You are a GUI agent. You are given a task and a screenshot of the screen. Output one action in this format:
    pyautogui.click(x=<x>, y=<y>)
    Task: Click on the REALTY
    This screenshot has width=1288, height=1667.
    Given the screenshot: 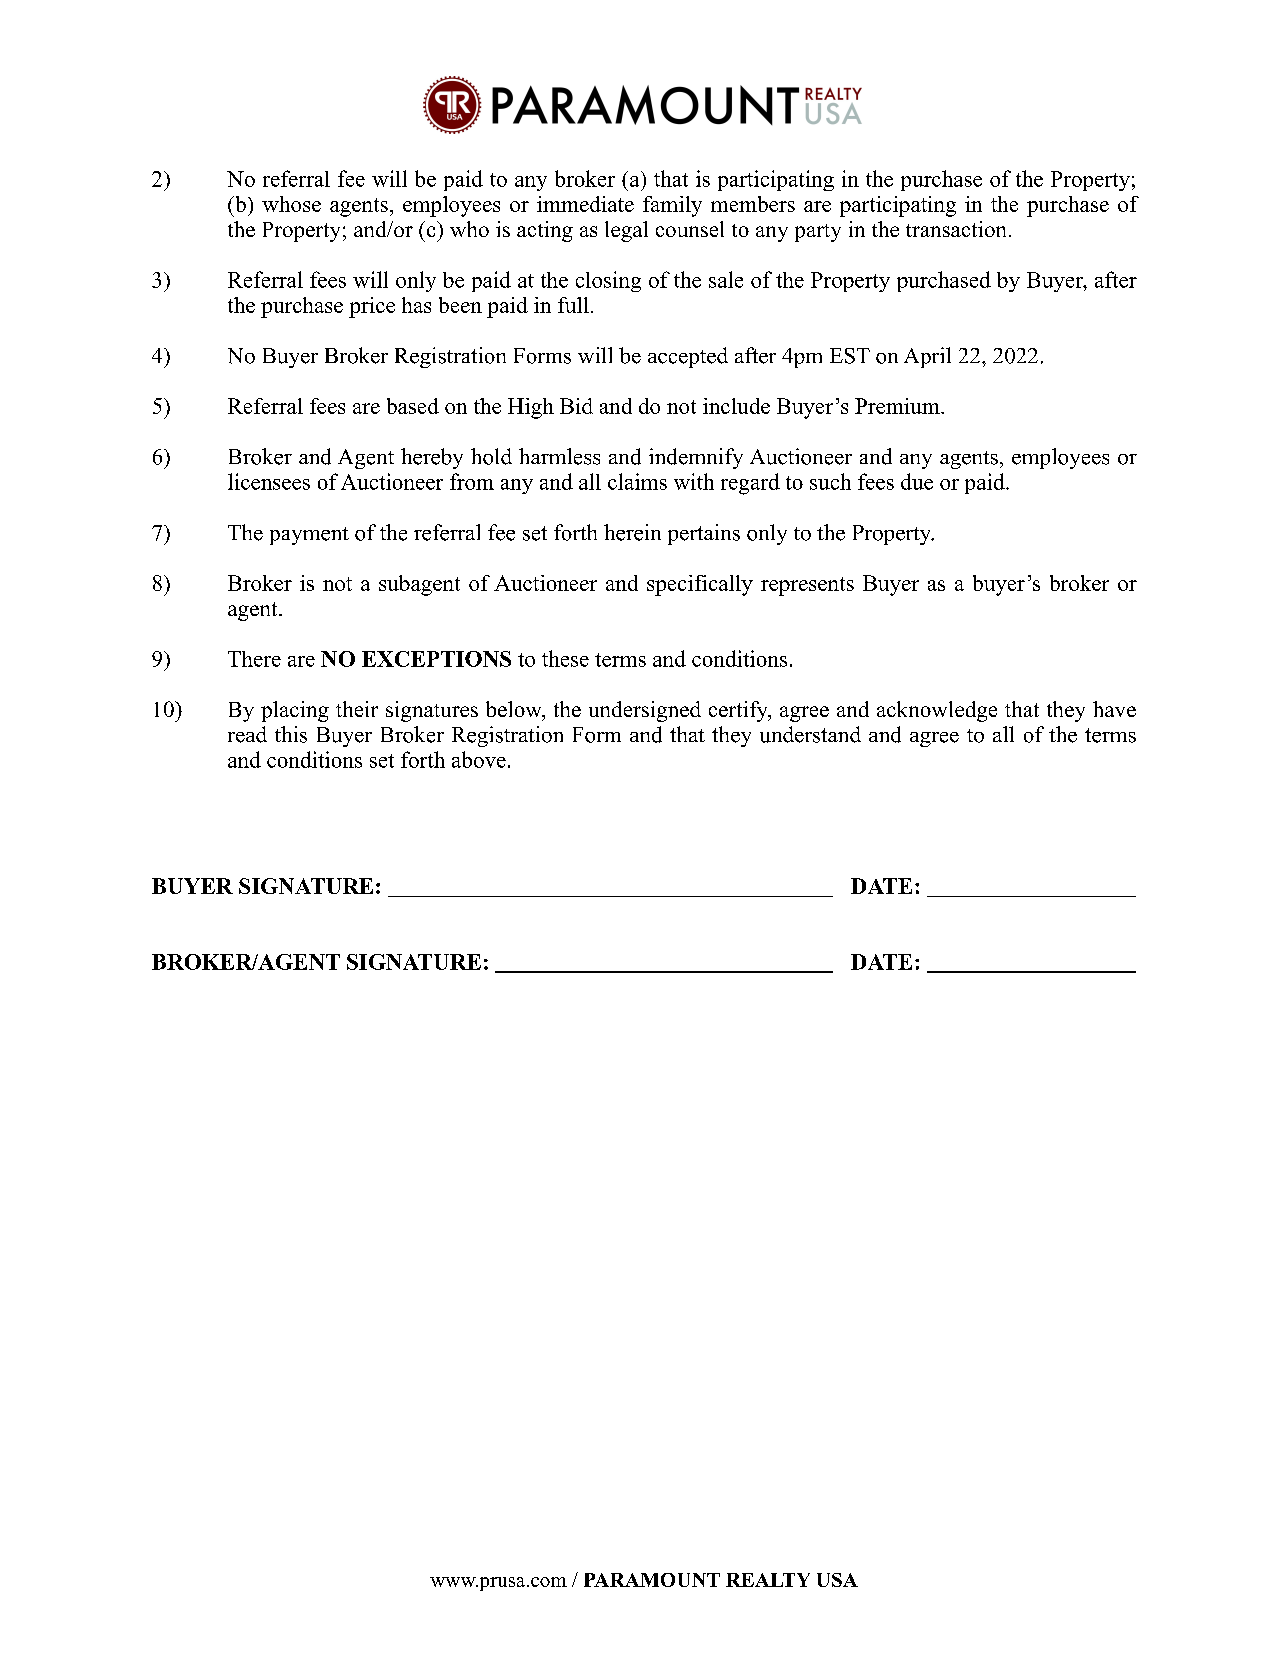 What is the action you would take?
    pyautogui.click(x=768, y=1580)
